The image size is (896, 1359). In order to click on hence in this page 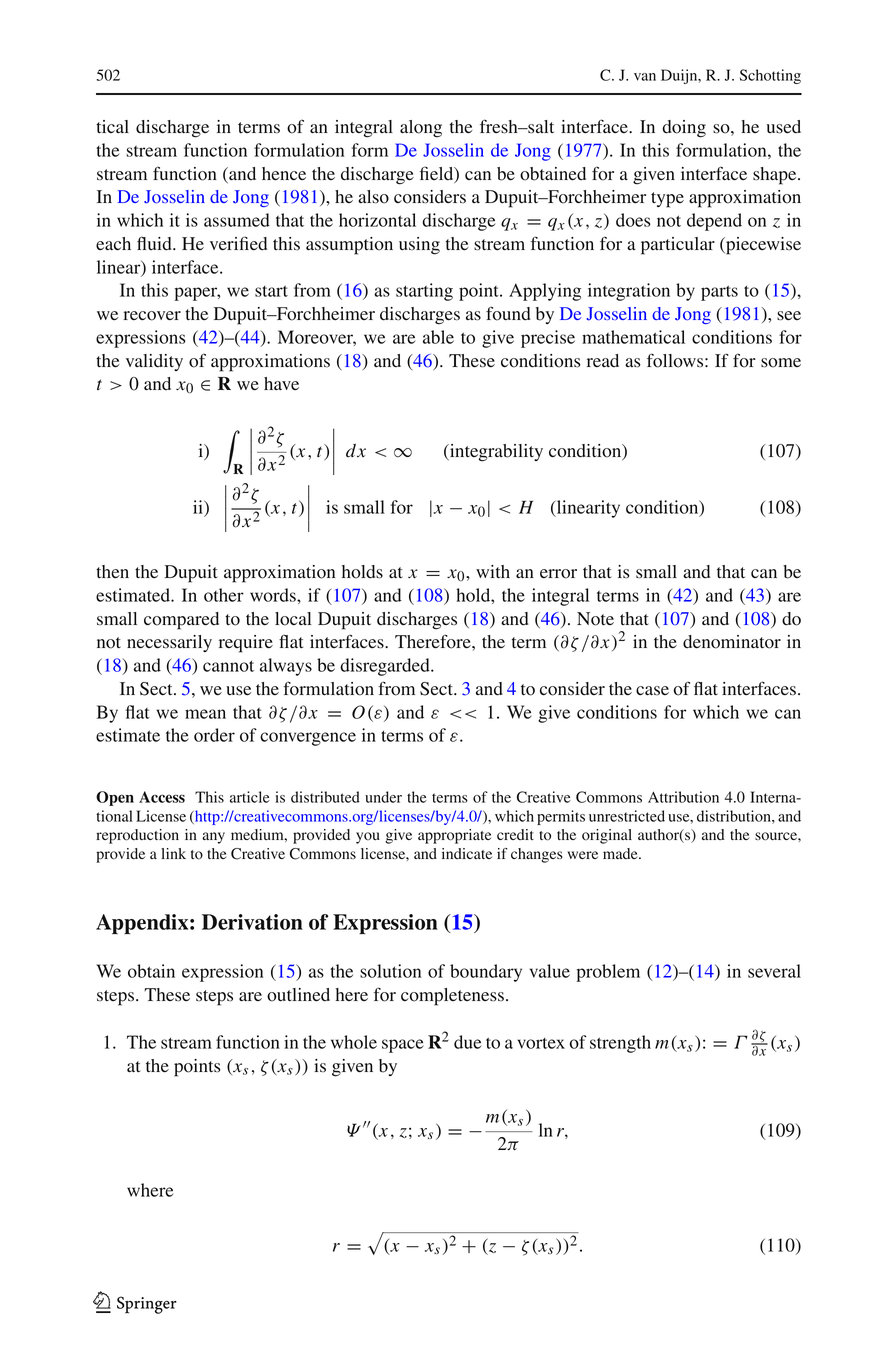, I will do `click(284, 174)`.
